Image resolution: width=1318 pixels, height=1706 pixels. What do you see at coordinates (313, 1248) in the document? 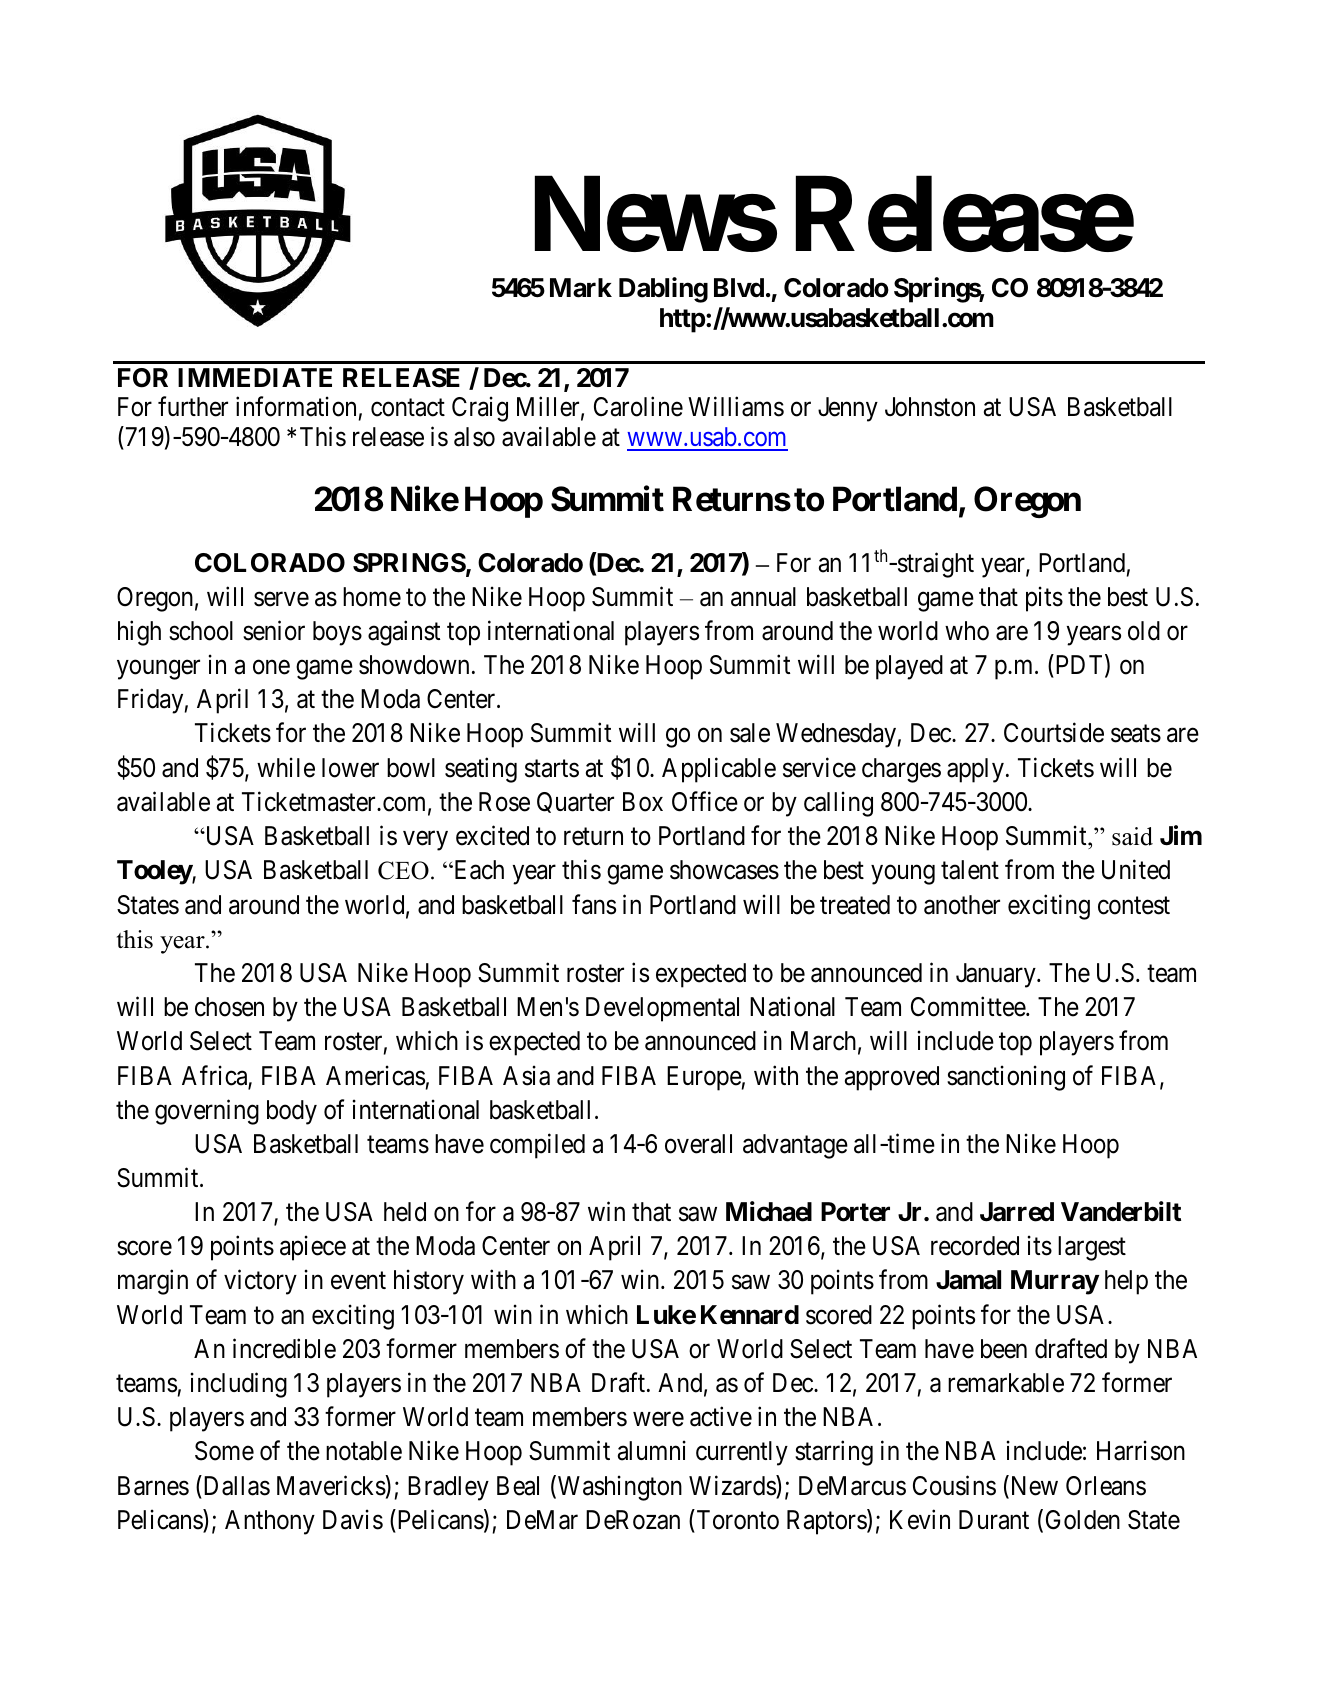
I see `apiece` at bounding box center [313, 1248].
